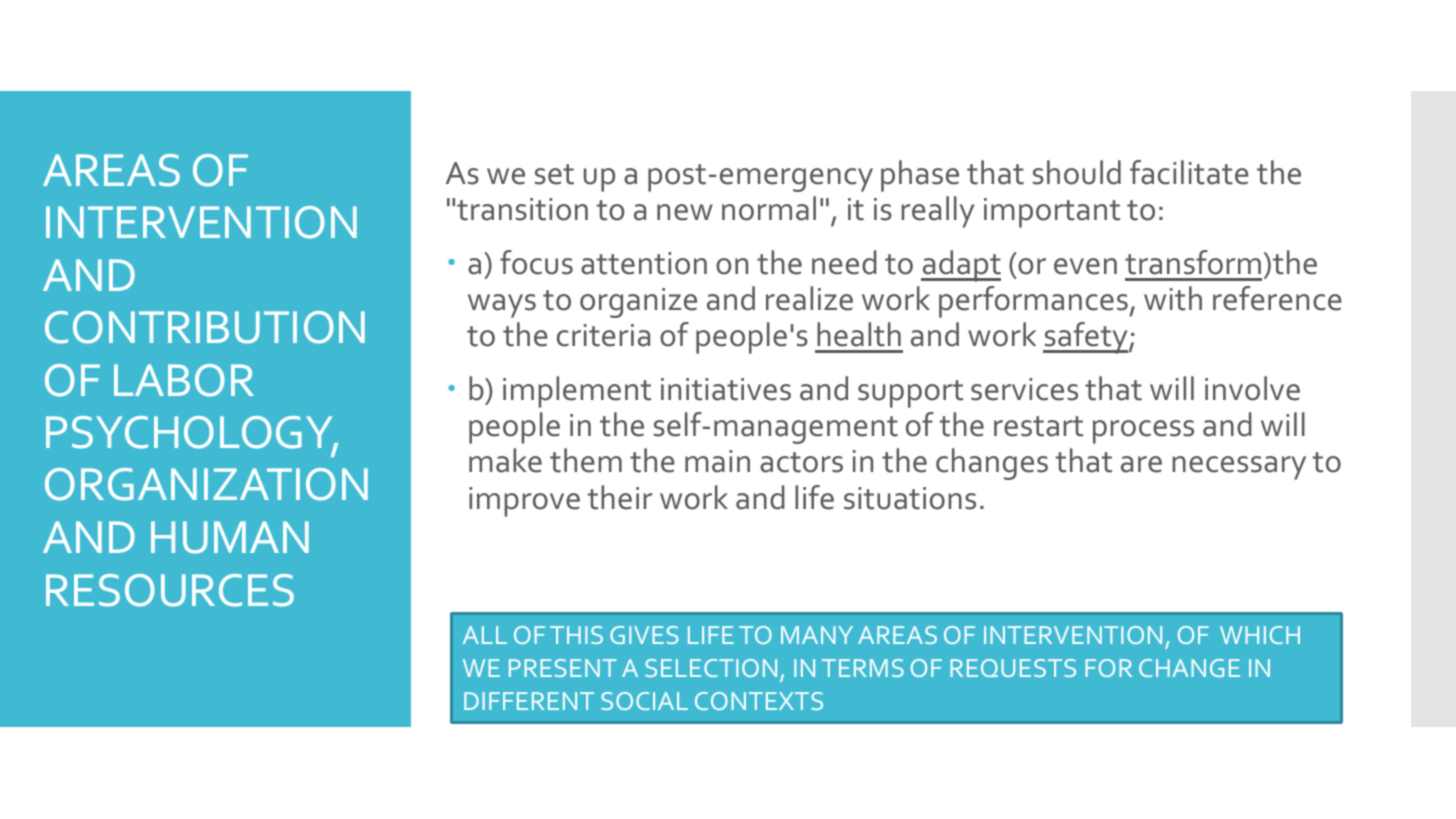 Image resolution: width=1456 pixels, height=819 pixels. What do you see at coordinates (620, 497) in the image?
I see `their` at bounding box center [620, 497].
